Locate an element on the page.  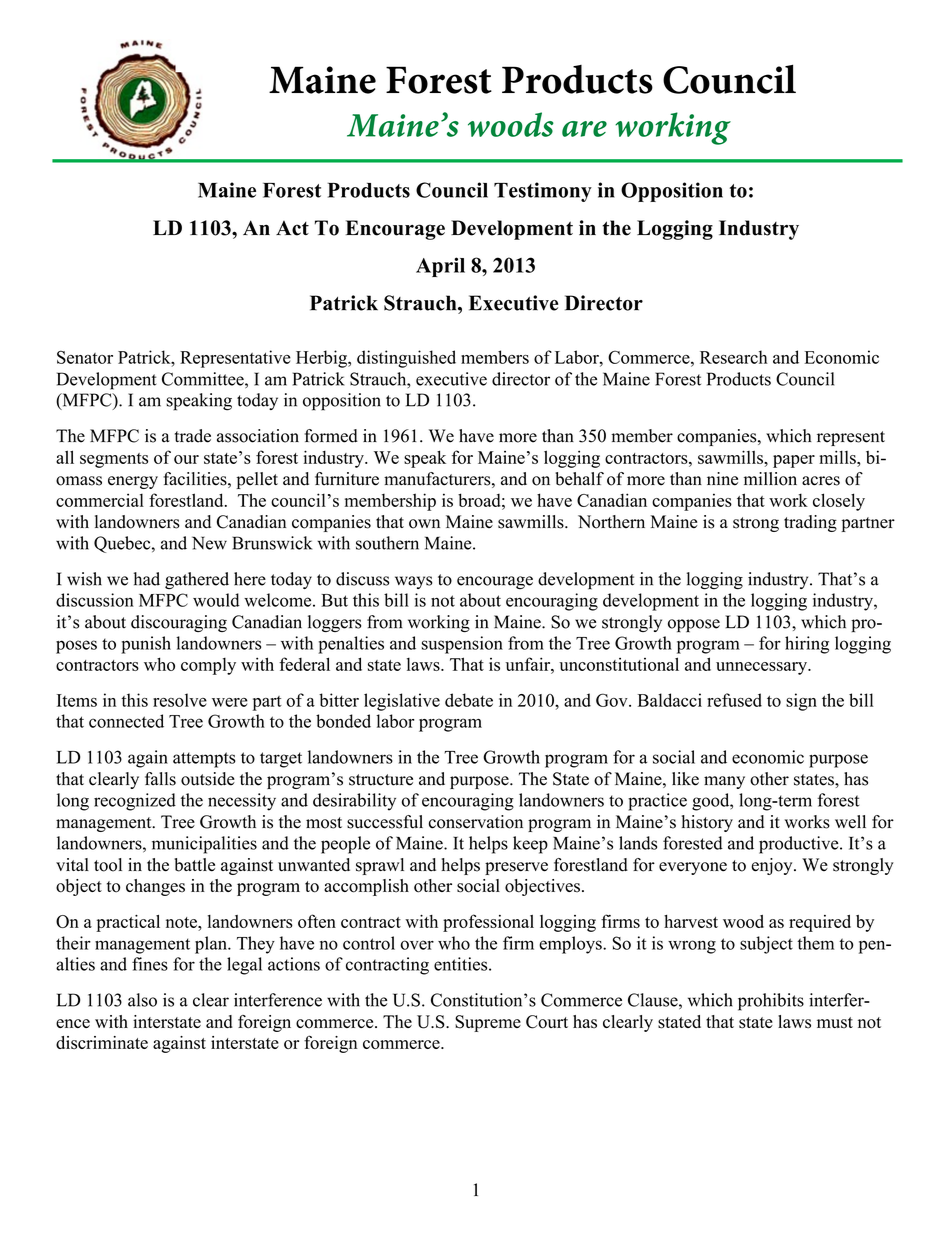
had is located at coordinates (147, 579).
